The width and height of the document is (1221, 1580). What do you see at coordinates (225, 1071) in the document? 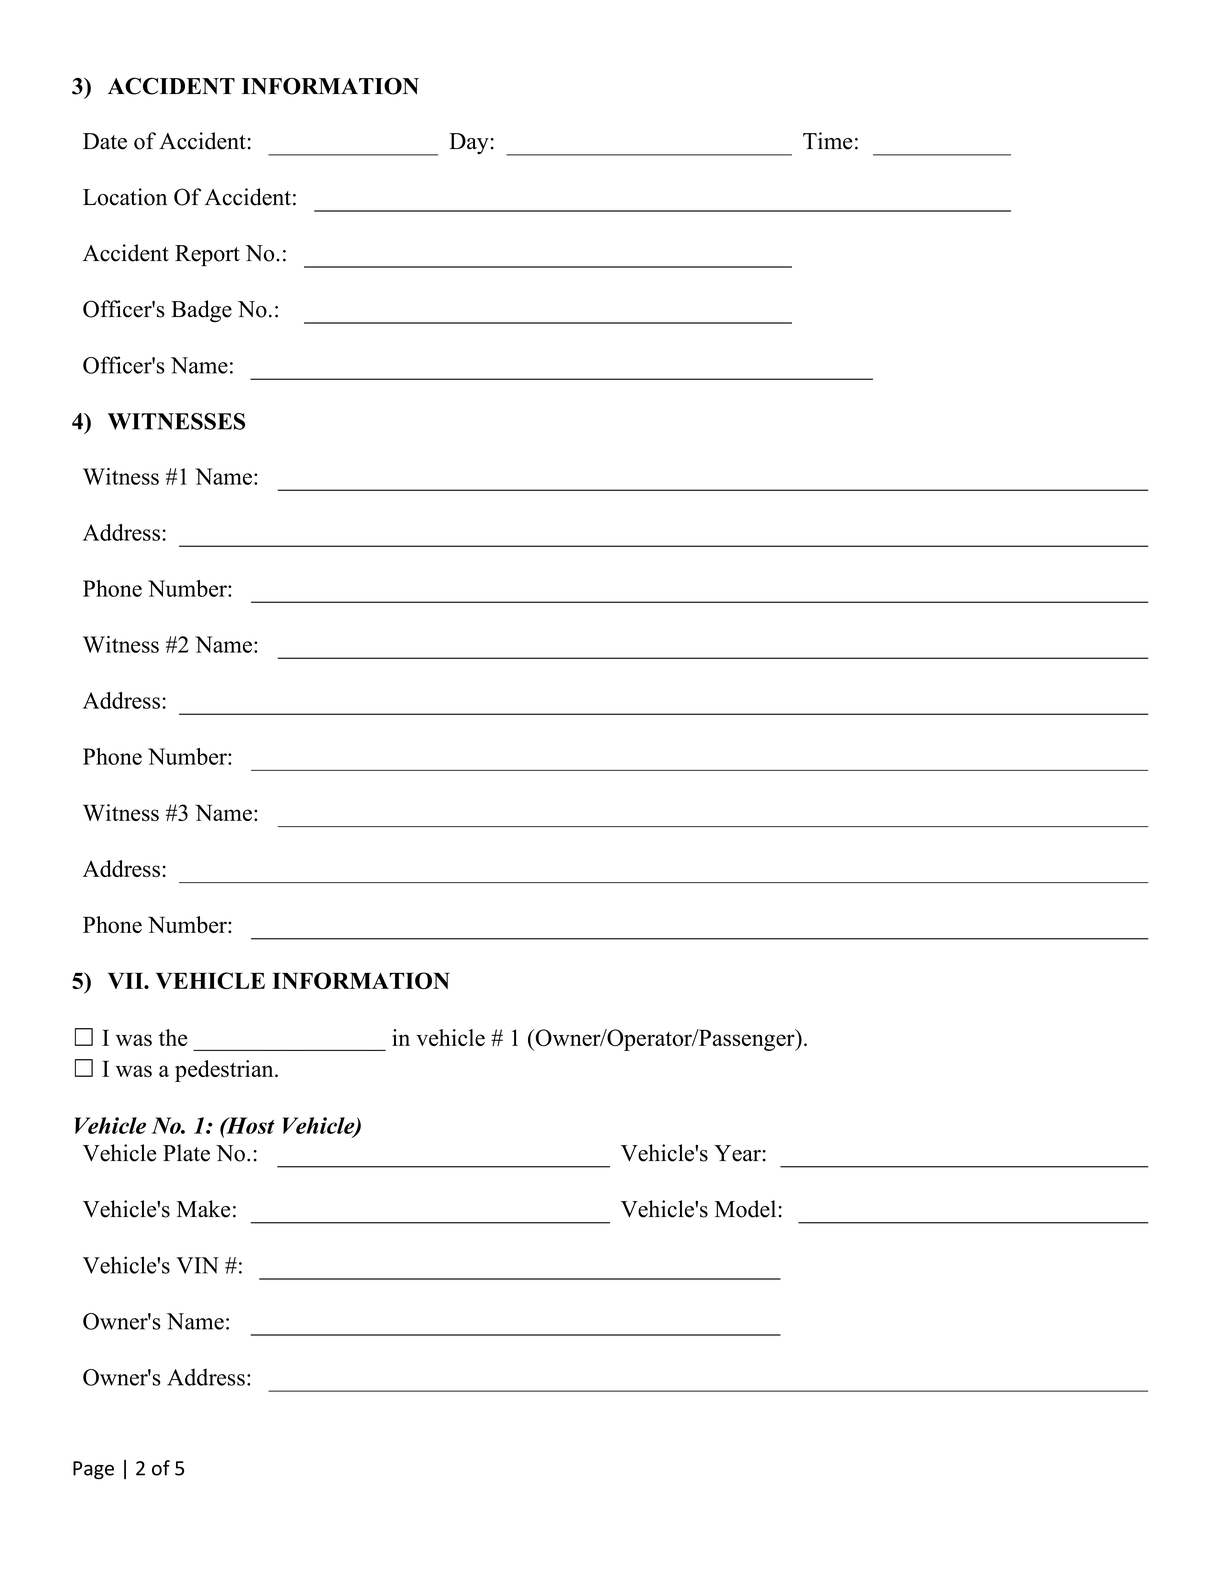
I see `pedestrian` at bounding box center [225, 1071].
